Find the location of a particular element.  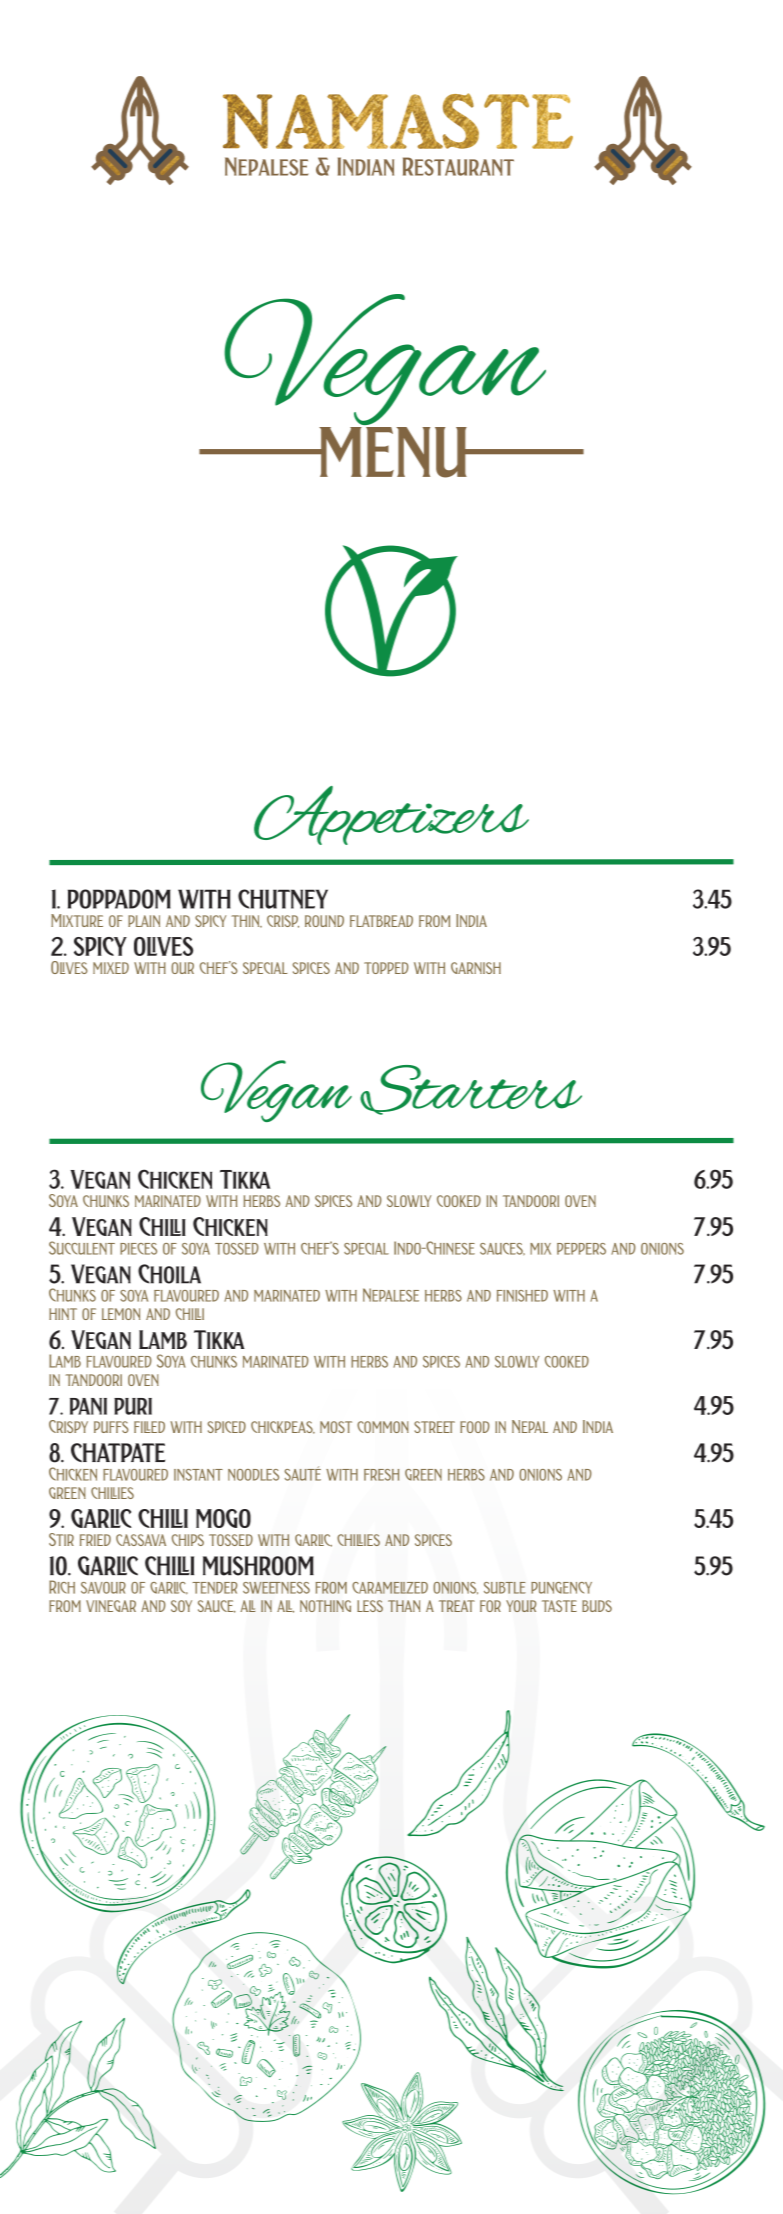

Starters is located at coordinates (471, 1090).
